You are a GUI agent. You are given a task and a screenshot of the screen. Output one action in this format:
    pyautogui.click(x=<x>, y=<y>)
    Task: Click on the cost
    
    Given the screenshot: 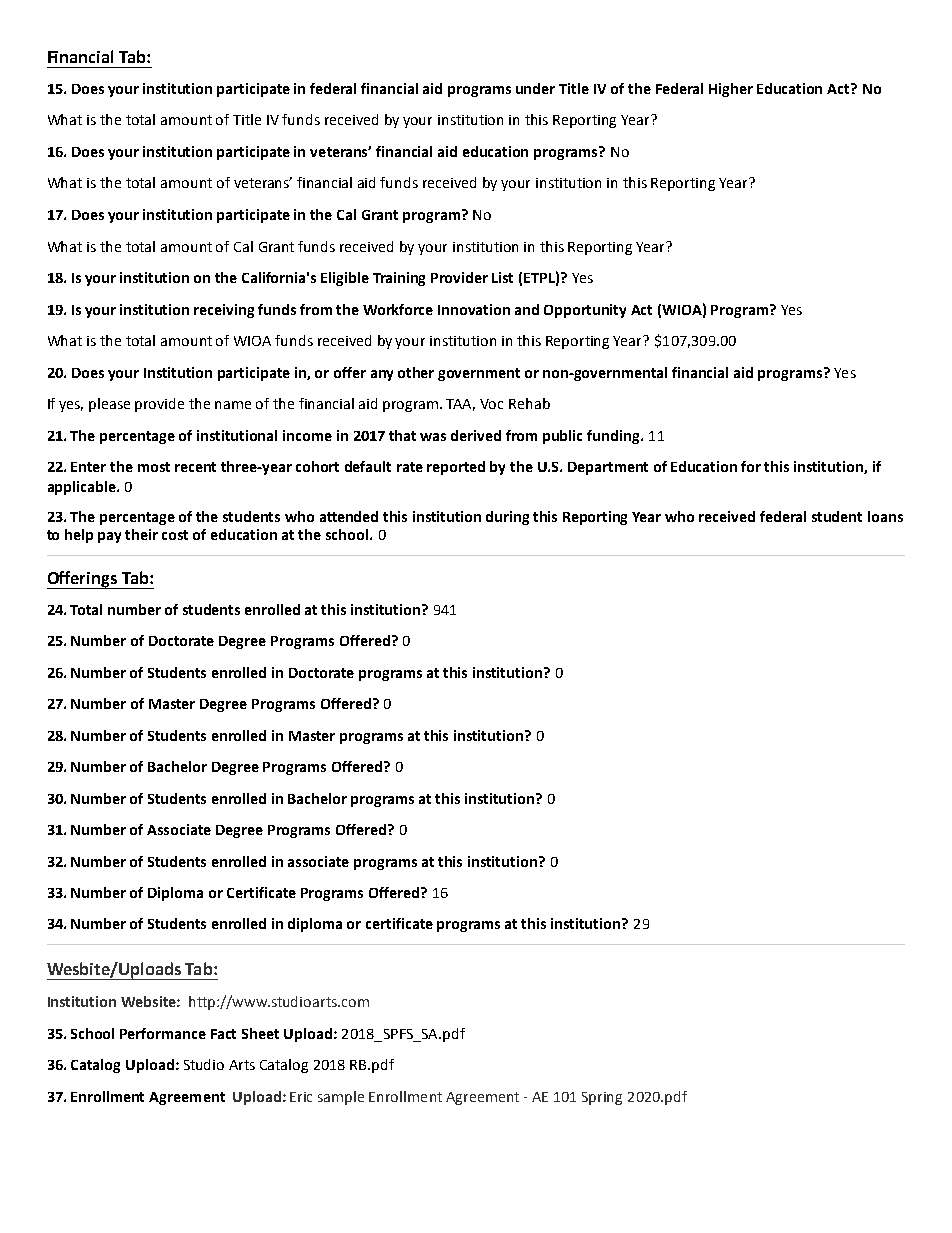 What is the action you would take?
    pyautogui.click(x=175, y=535)
